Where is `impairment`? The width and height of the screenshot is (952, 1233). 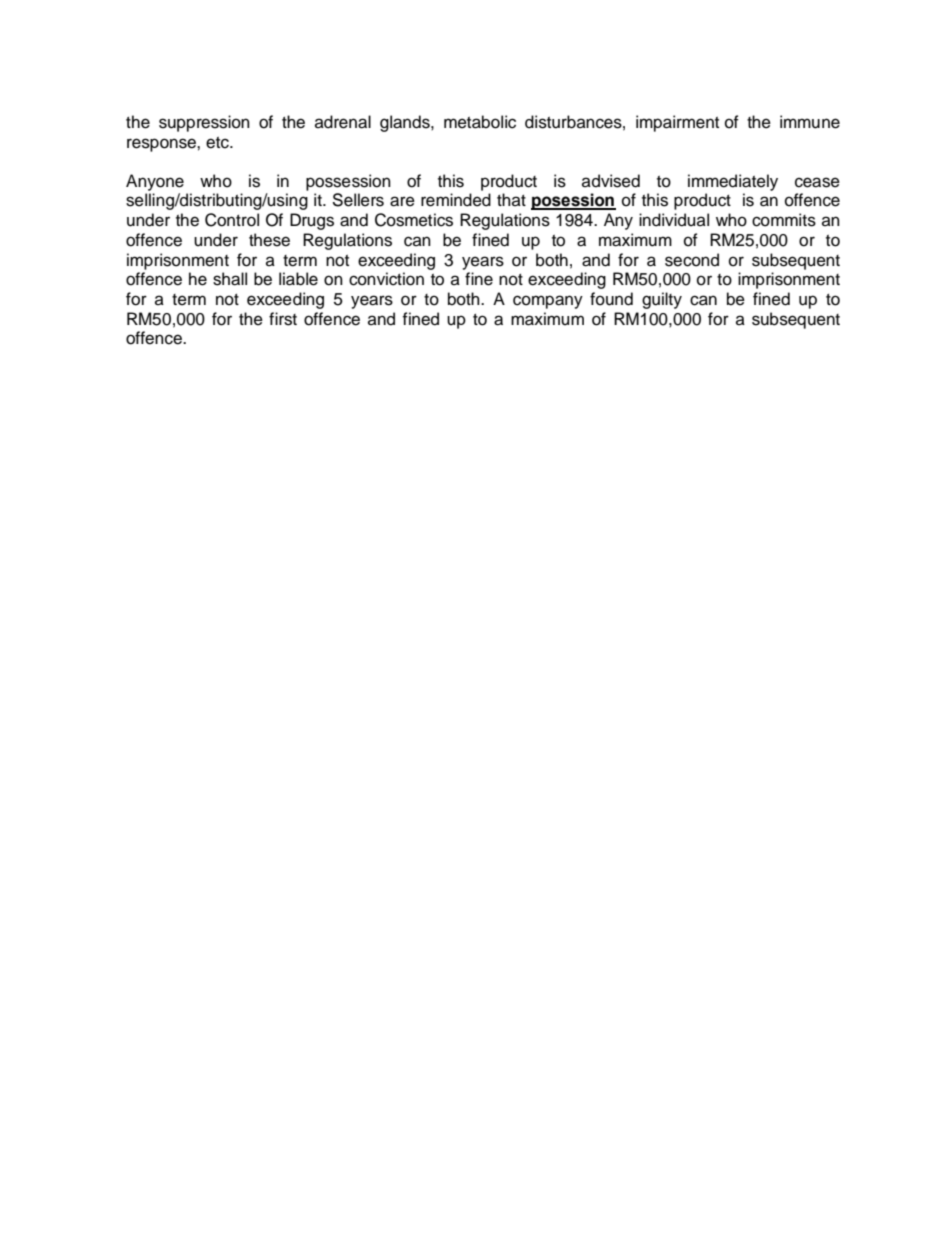
impairment is located at coordinates (677, 123).
